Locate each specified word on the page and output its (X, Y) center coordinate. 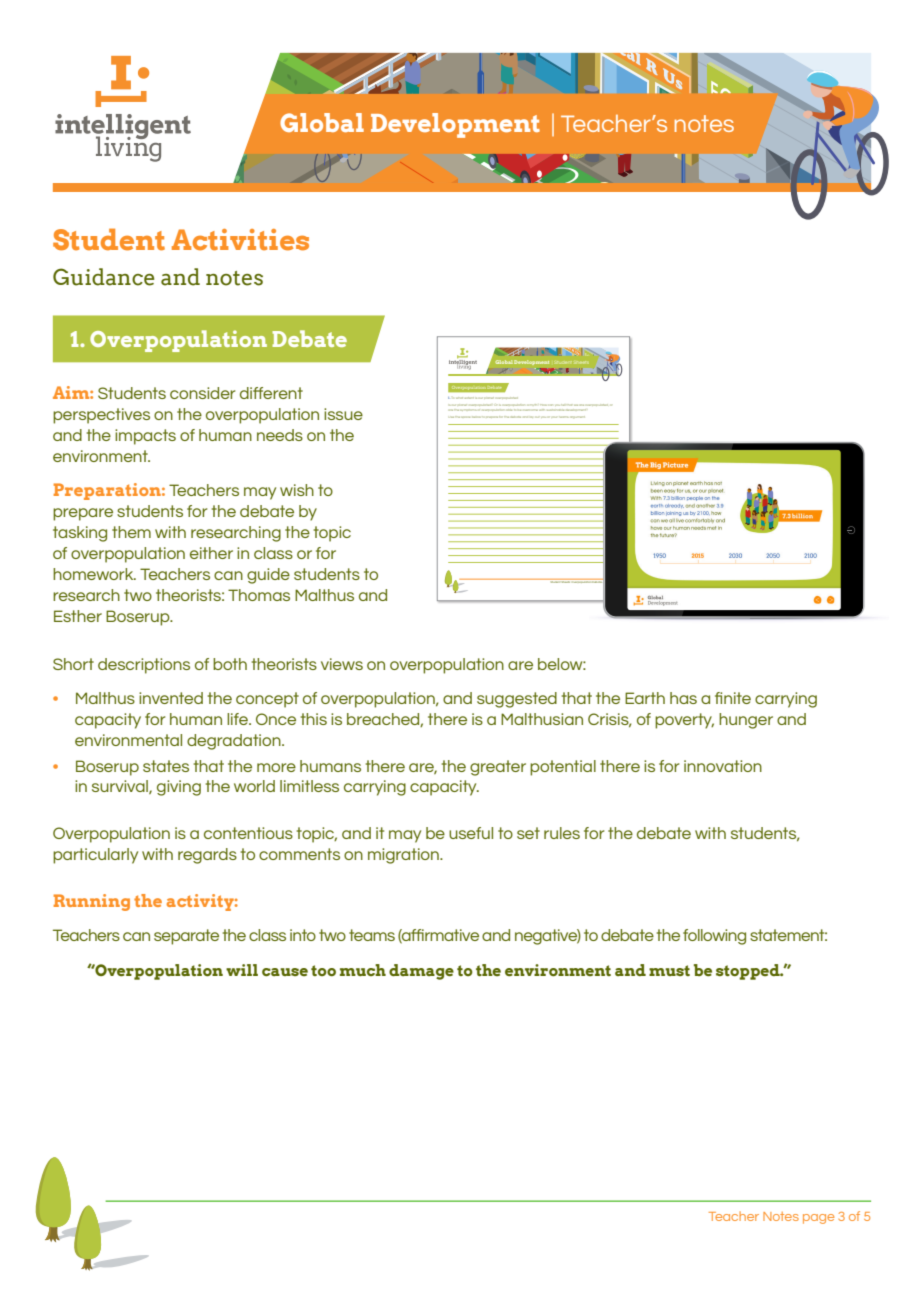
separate (186, 937)
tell (563, 405)
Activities (240, 240)
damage (421, 972)
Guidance (103, 277)
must (669, 970)
